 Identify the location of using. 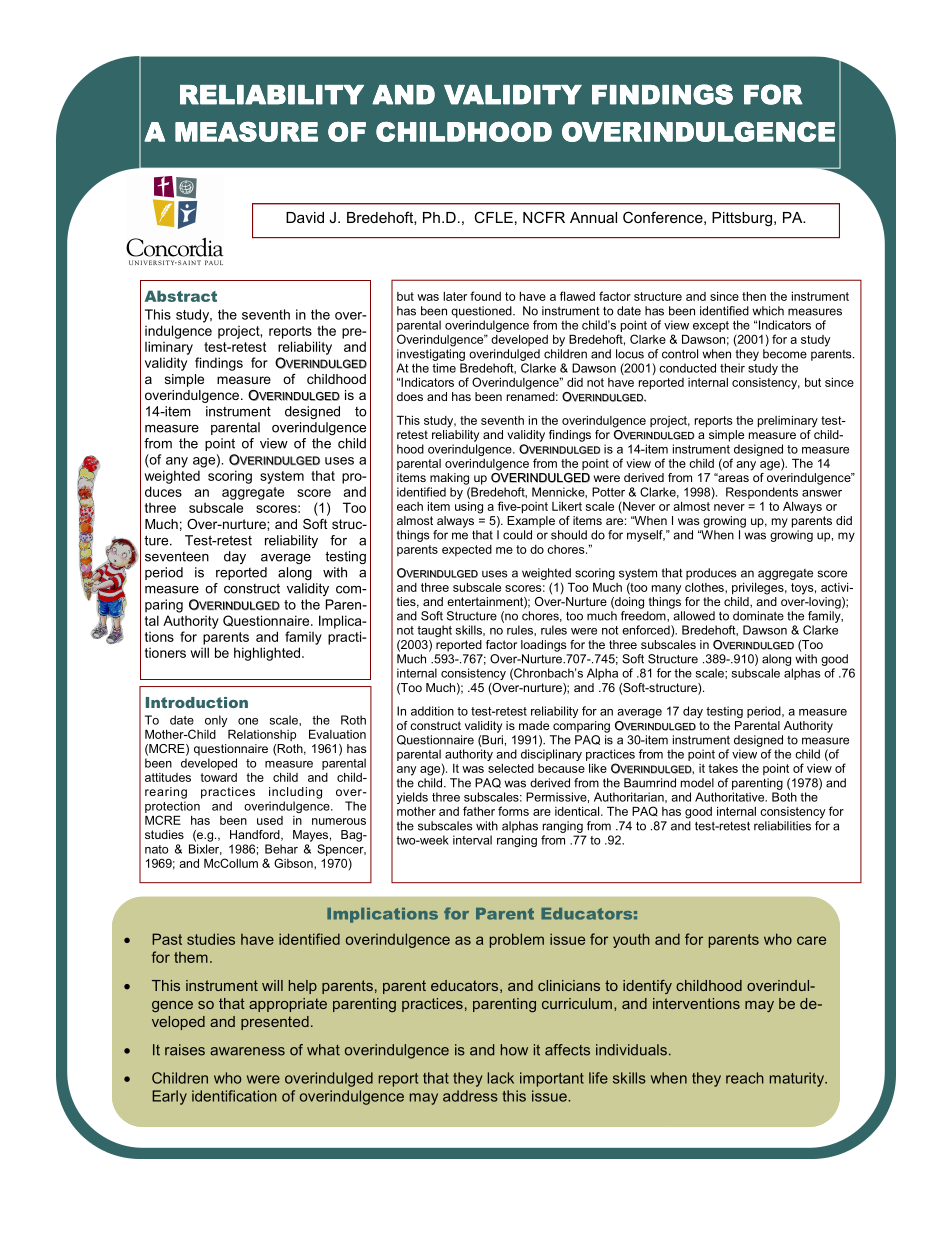
(469, 508).
